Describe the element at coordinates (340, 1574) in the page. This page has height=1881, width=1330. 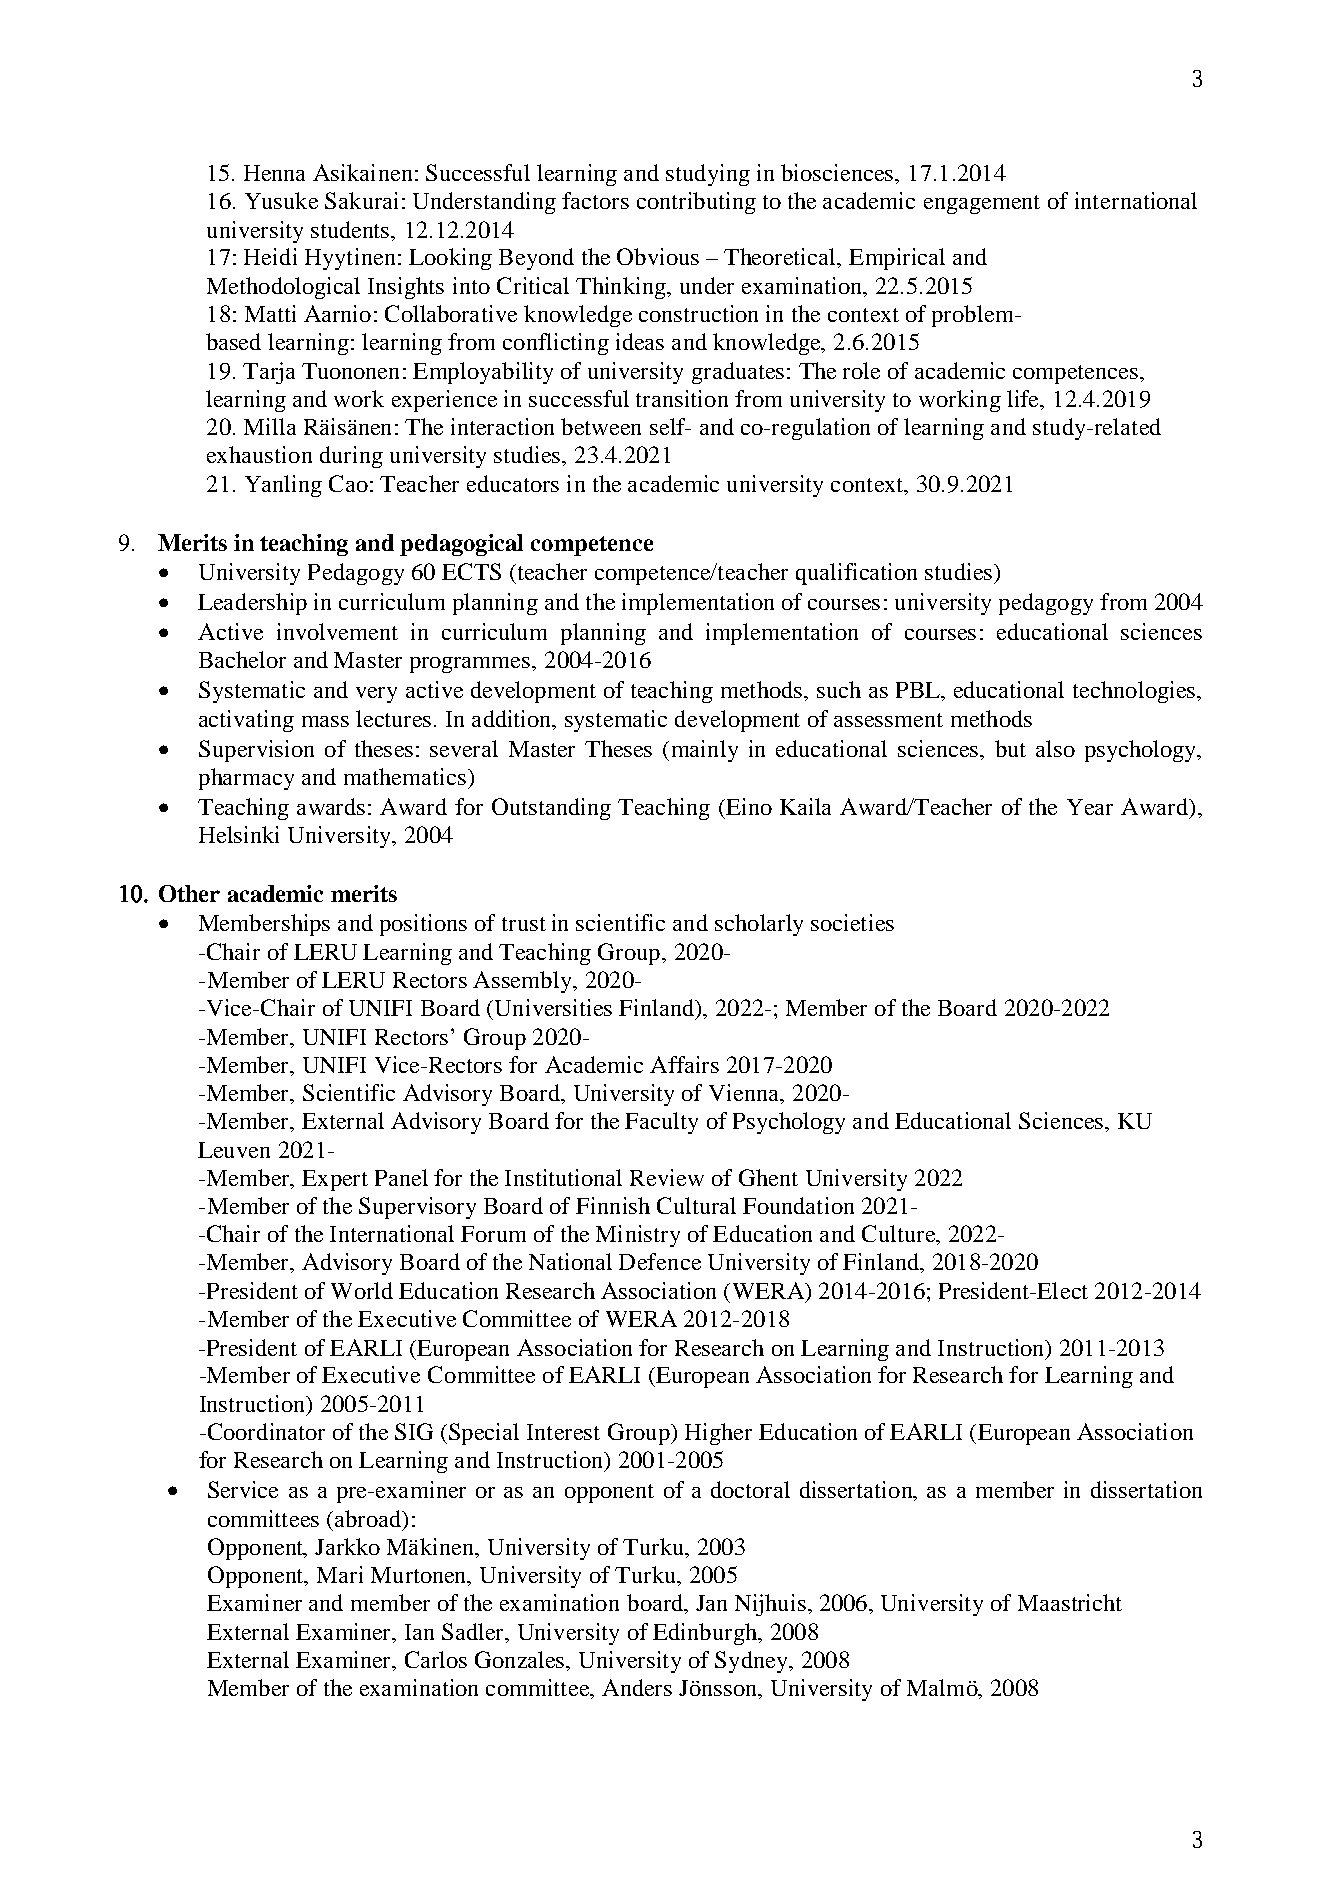
I see `Mari` at that location.
